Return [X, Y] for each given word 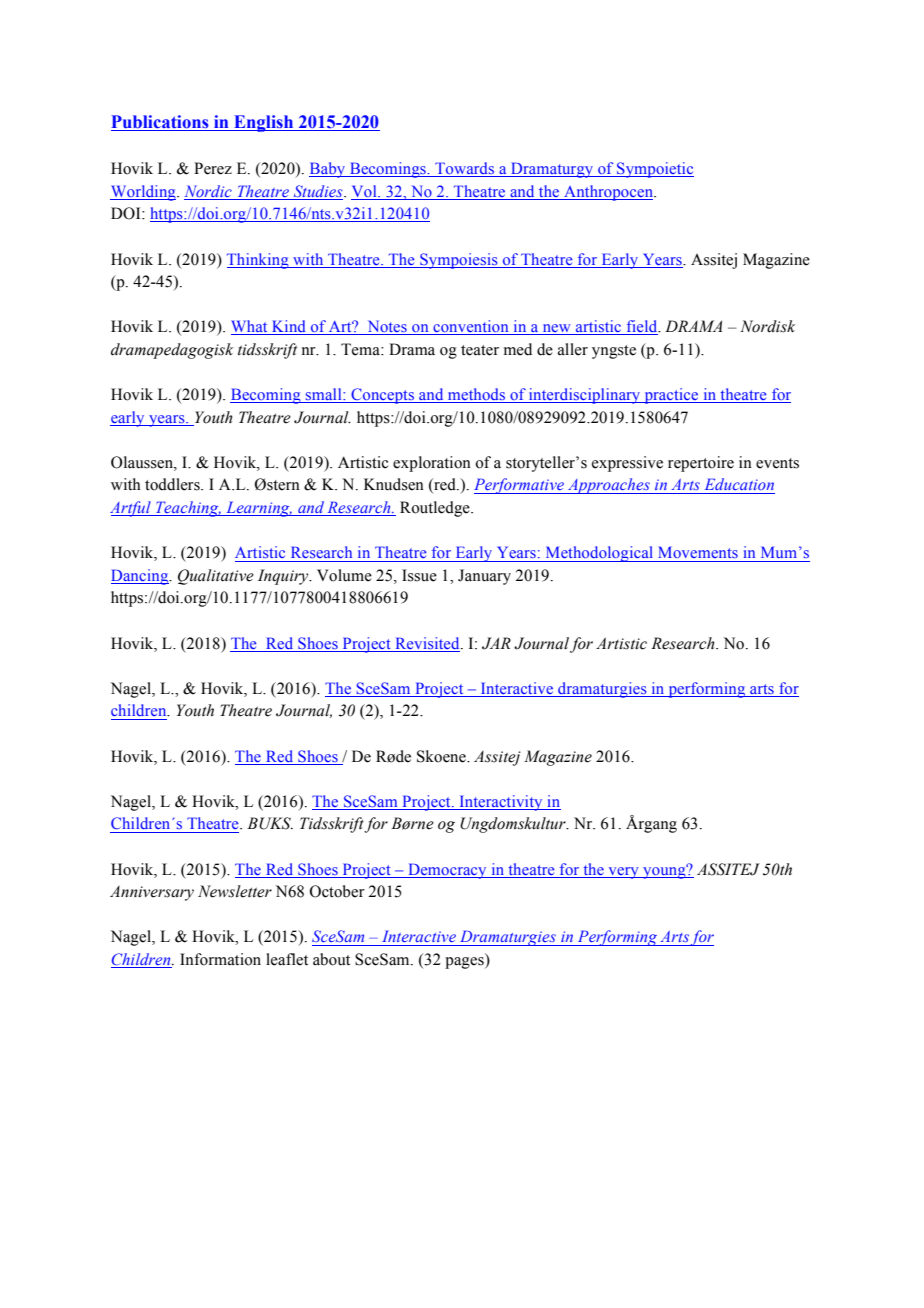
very [623, 873]
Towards [465, 169]
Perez [213, 168]
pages [465, 963]
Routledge [436, 509]
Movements [698, 552]
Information [220, 959]
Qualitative [216, 577]
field [642, 327]
